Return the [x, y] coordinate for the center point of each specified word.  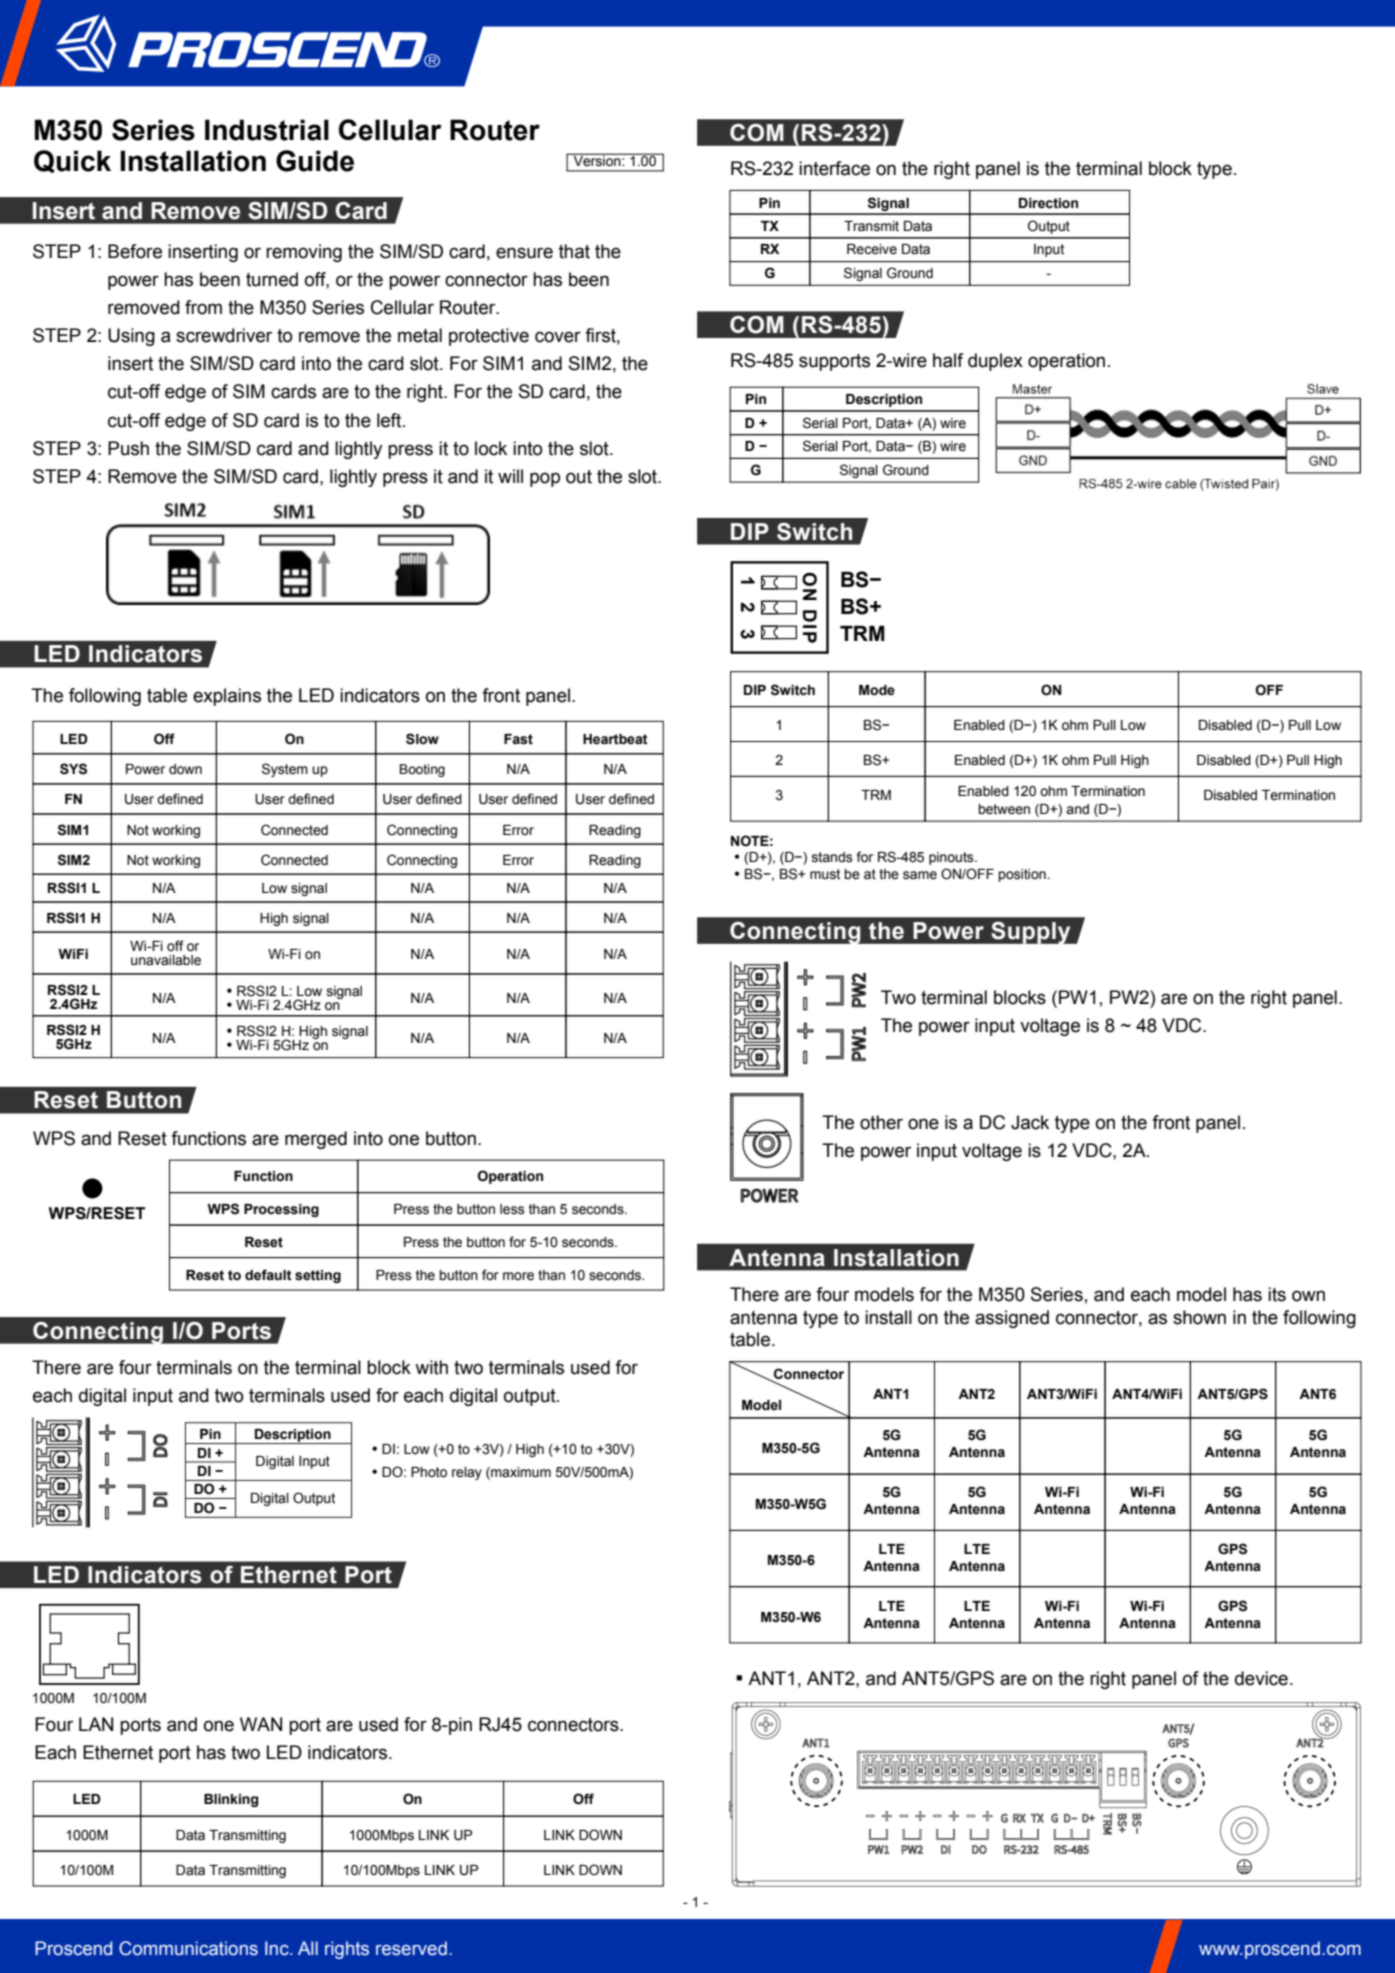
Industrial [267, 130]
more [518, 1276]
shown [1199, 1317]
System [285, 770]
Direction [1048, 203]
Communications [188, 1948]
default [268, 1275]
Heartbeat [615, 739]
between [1004, 809]
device [1261, 1678]
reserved [411, 1948]
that [574, 251]
